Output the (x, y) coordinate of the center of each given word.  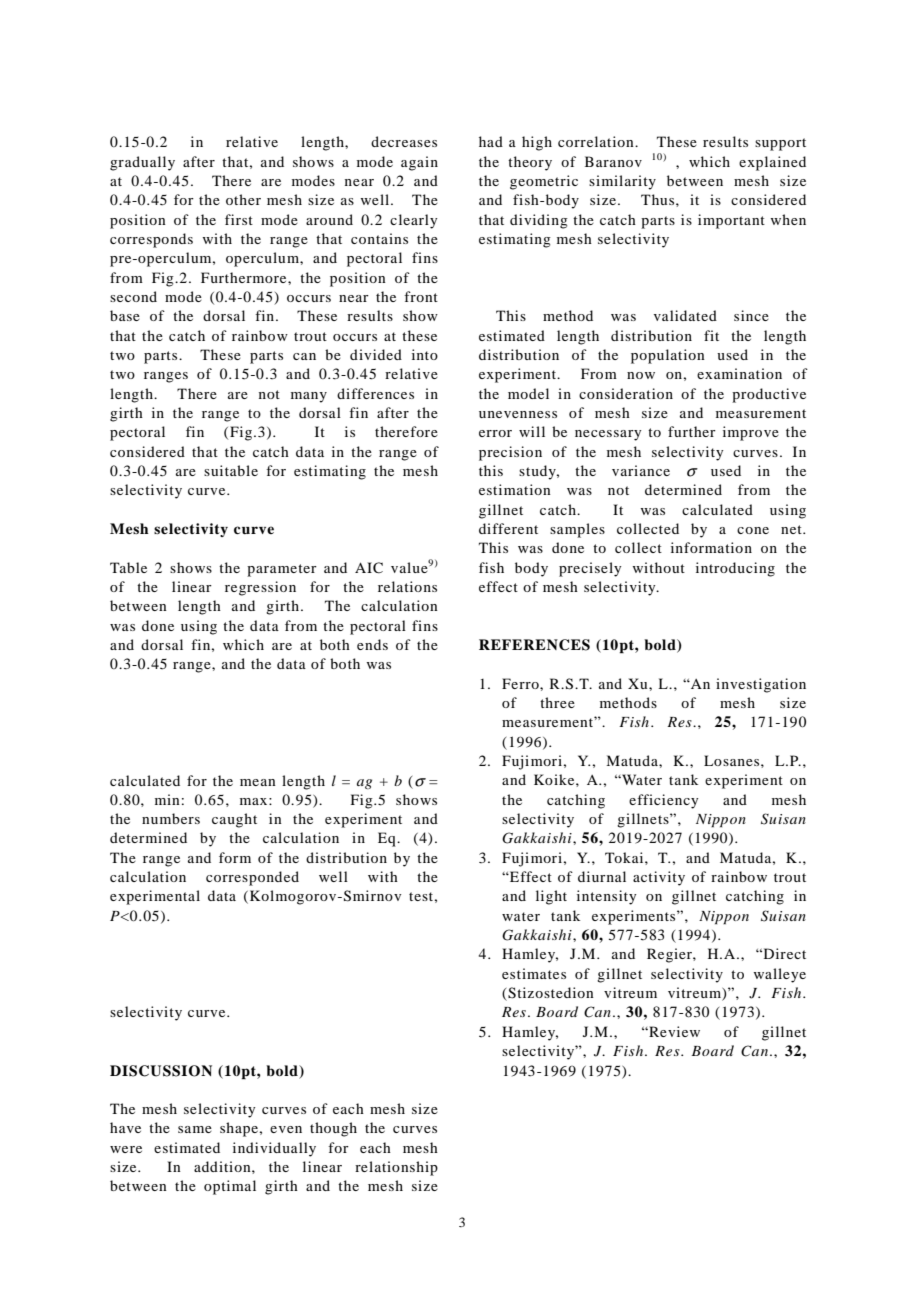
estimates (534, 973)
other (243, 199)
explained (772, 163)
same (195, 1129)
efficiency (663, 801)
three (557, 702)
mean (258, 782)
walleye (779, 975)
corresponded (252, 878)
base (125, 315)
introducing (735, 569)
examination (739, 373)
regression (260, 588)
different (508, 528)
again (419, 163)
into (425, 354)
